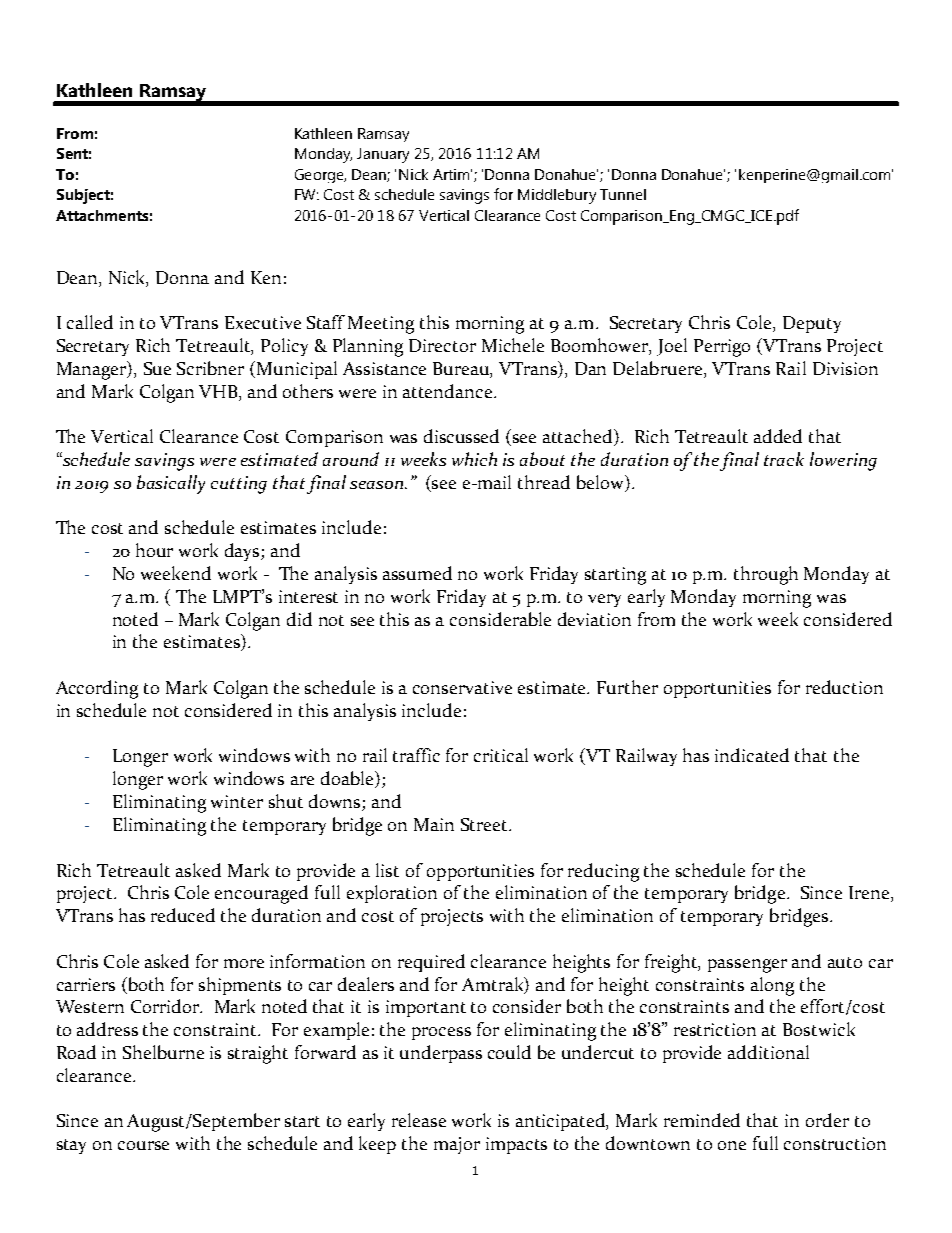 This image has width=952, height=1233. I want to click on critical, so click(501, 755).
